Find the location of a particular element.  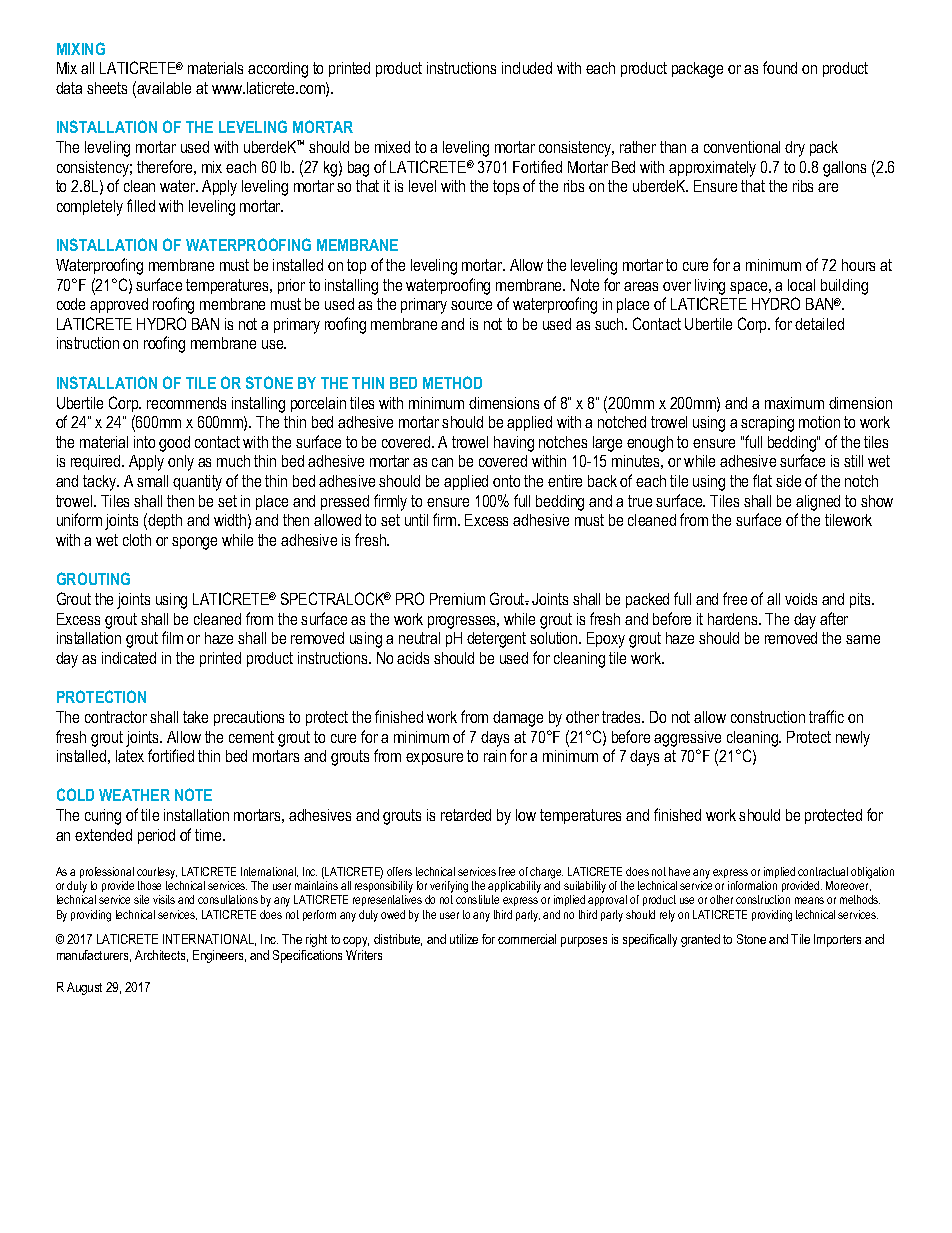

August is located at coordinates (84, 988).
